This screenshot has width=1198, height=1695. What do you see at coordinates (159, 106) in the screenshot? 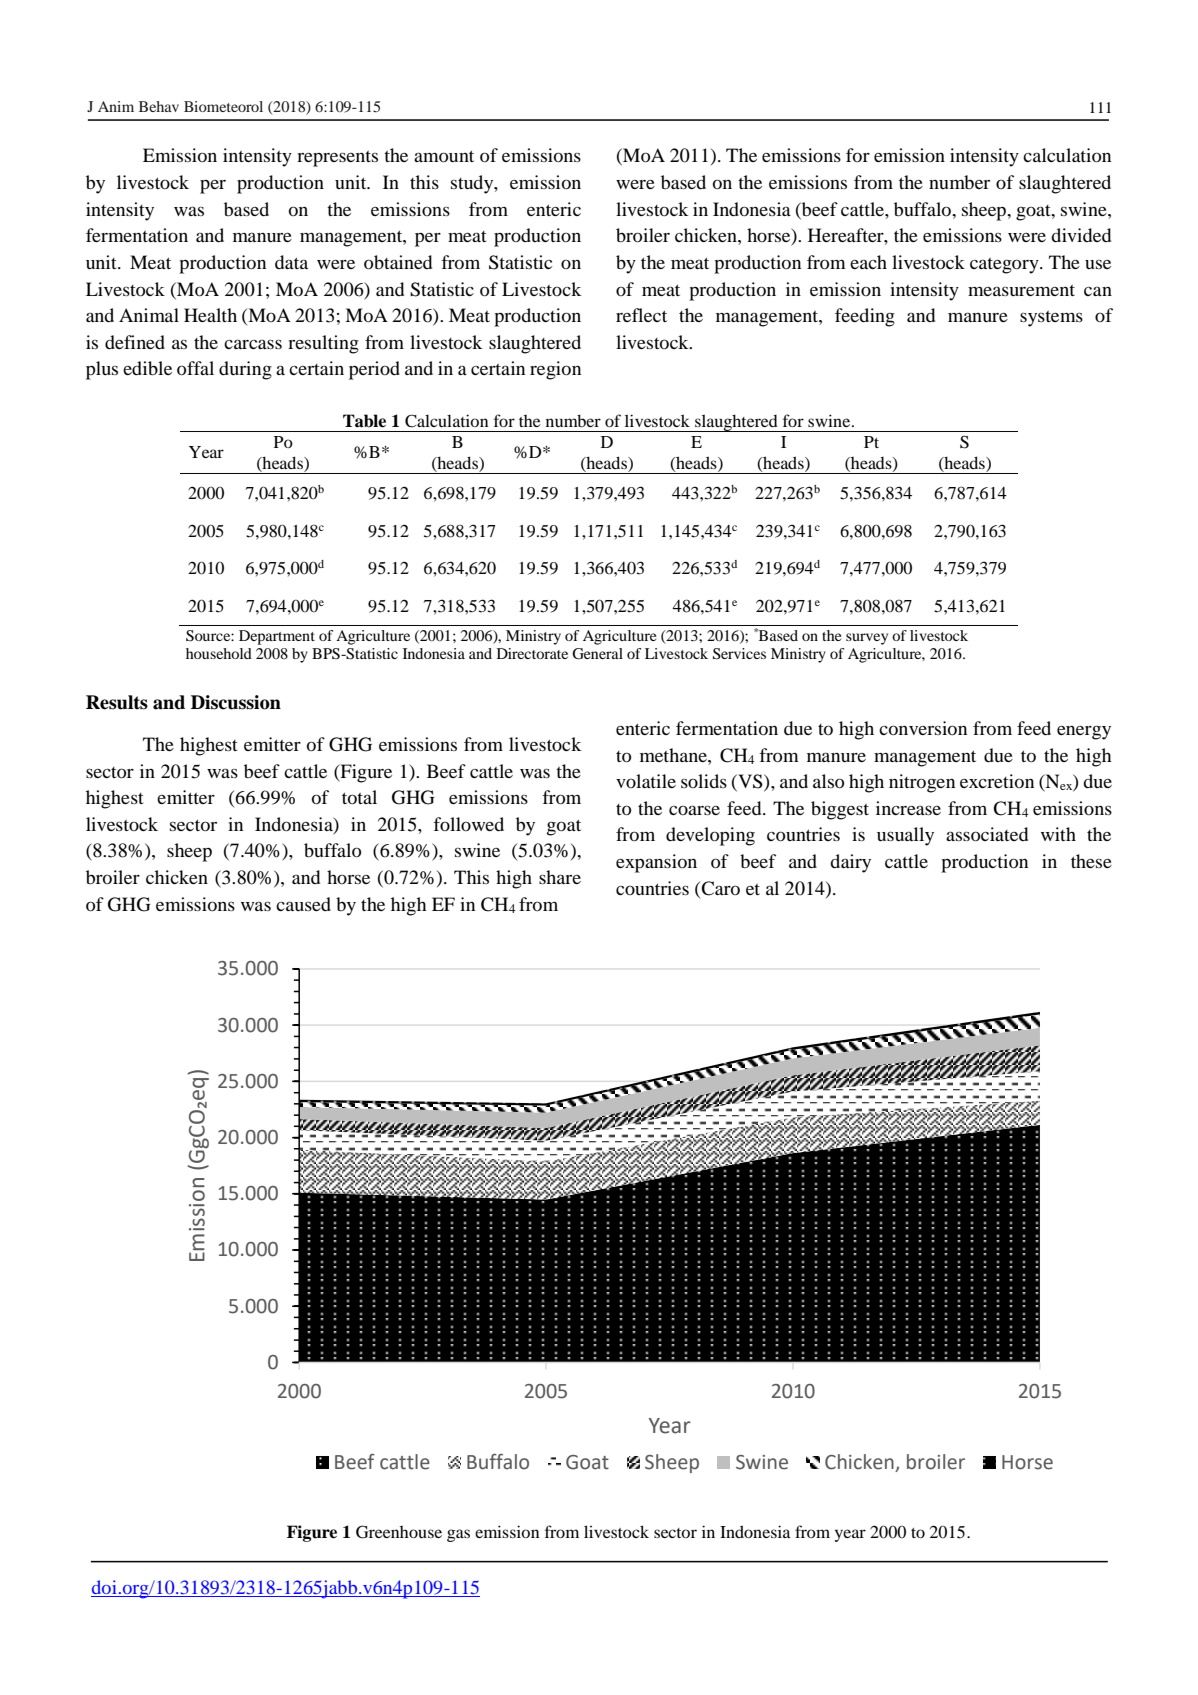
I see `Behav` at bounding box center [159, 106].
